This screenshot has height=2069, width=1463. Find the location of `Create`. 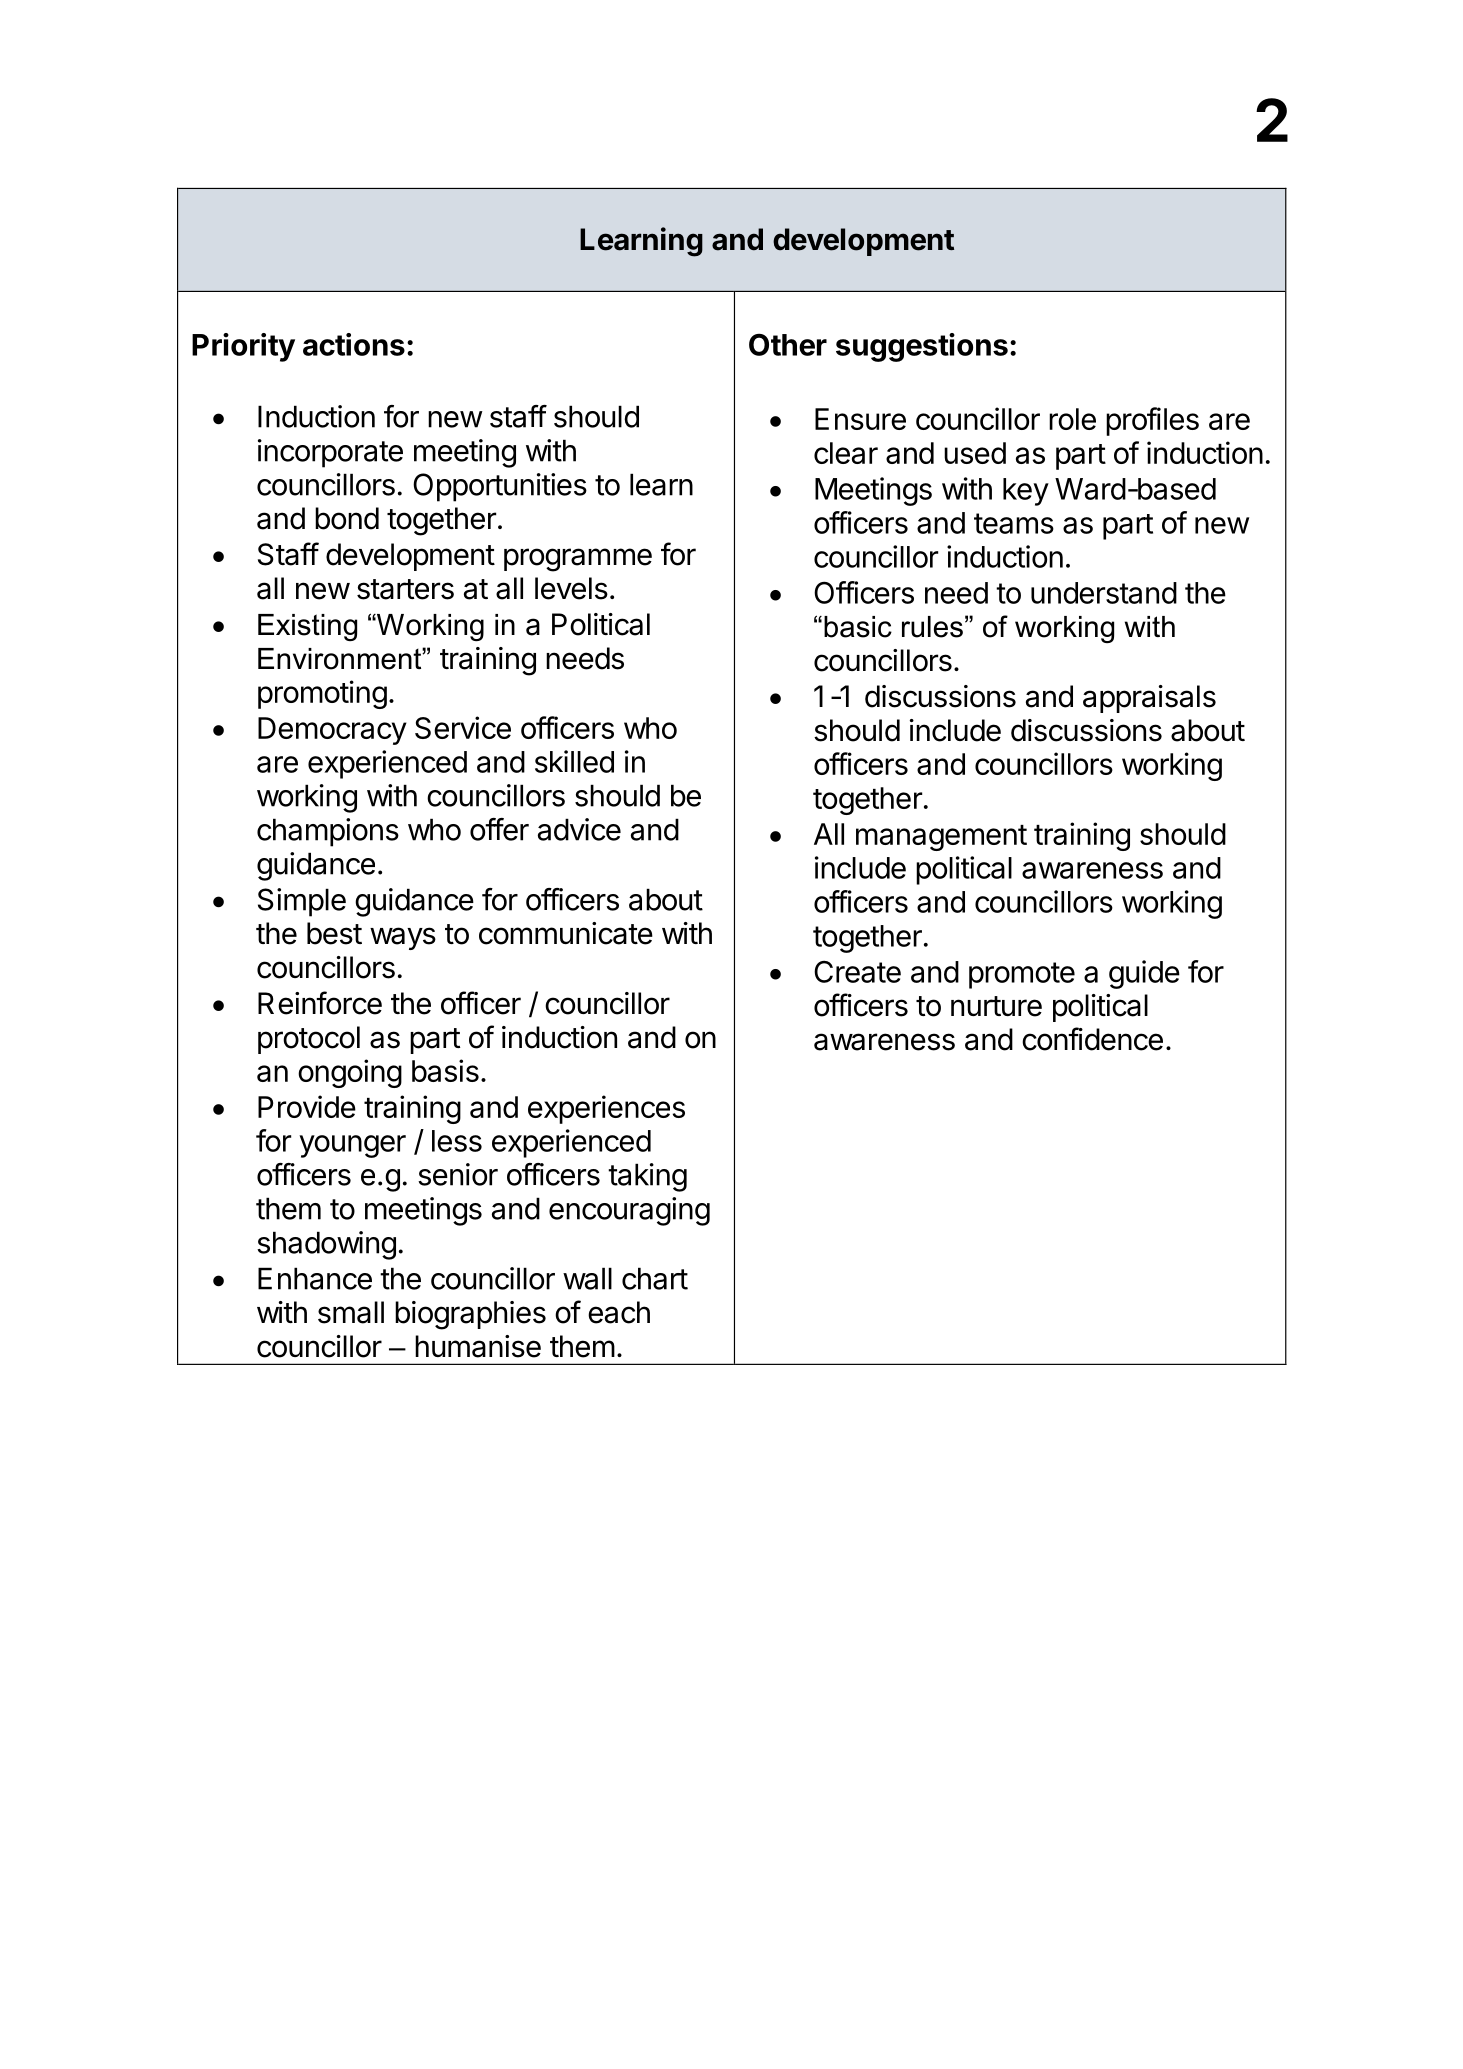

Create is located at coordinates (857, 972).
